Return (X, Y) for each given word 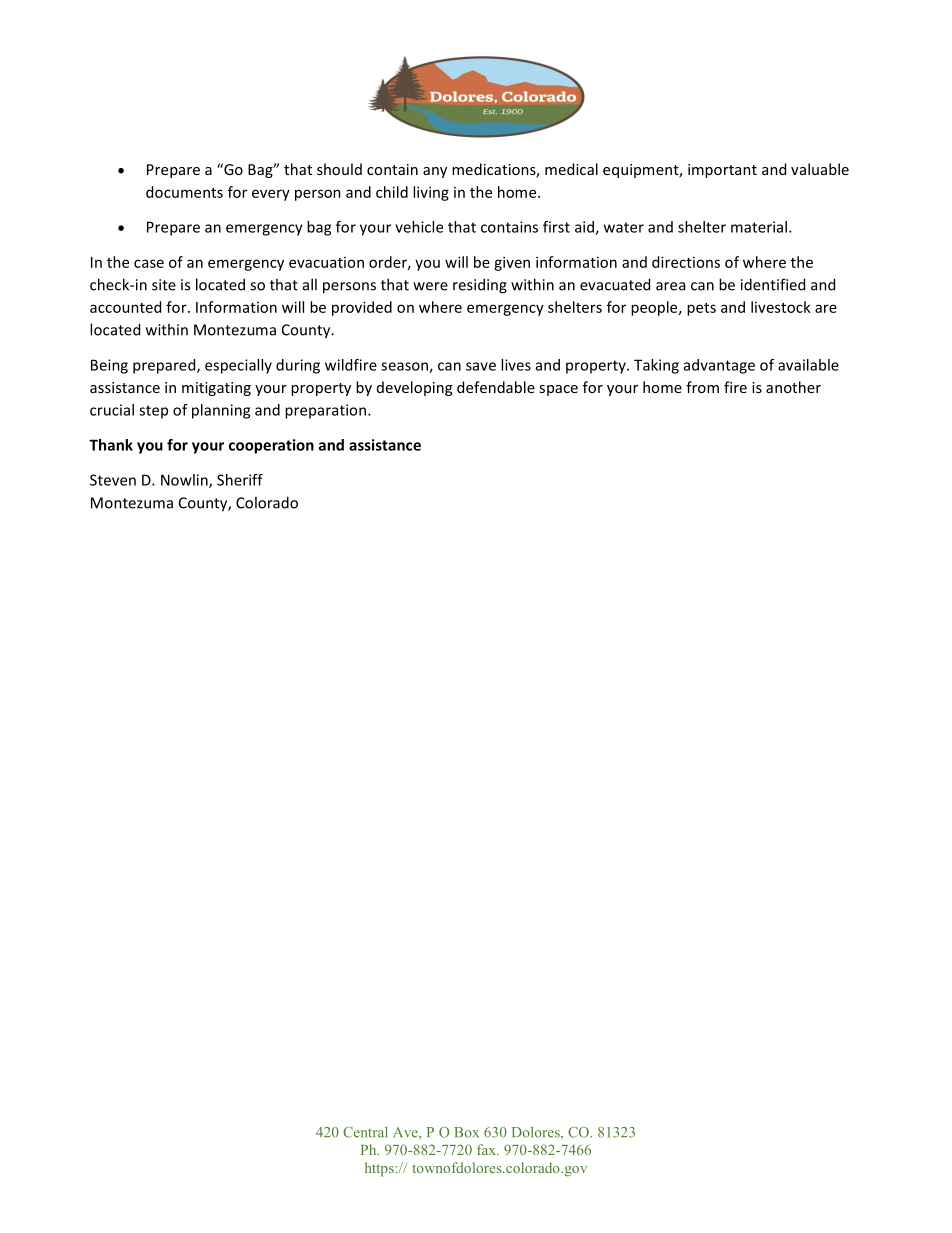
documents (184, 192)
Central (365, 1132)
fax (487, 1149)
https (380, 1169)
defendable (496, 387)
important (722, 171)
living (431, 193)
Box (466, 1132)
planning (221, 411)
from (702, 387)
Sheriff (240, 480)
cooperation (271, 446)
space (558, 390)
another (793, 387)
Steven (113, 480)
